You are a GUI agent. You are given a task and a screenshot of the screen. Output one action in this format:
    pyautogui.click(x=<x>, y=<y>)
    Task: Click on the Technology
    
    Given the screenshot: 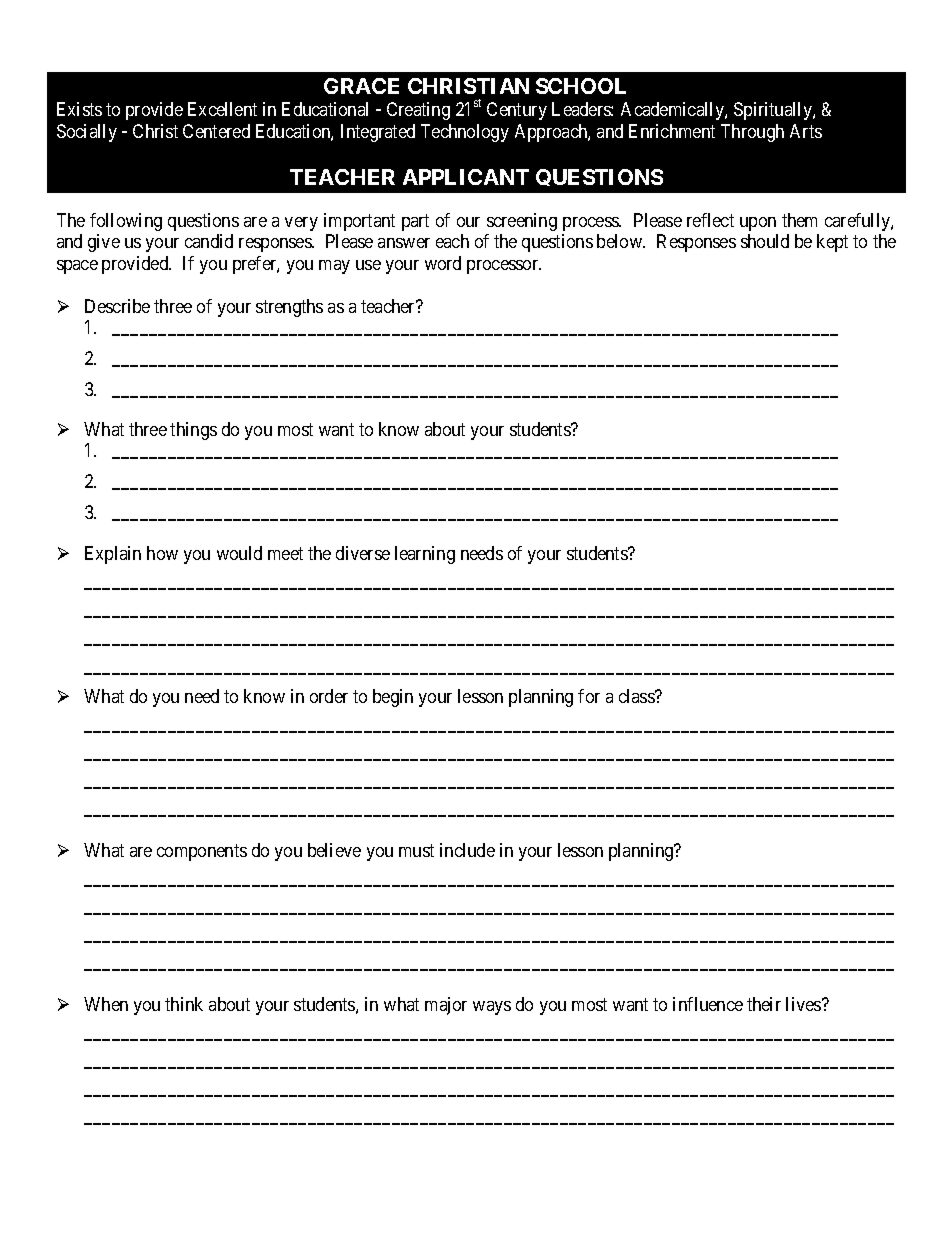 What is the action you would take?
    pyautogui.click(x=465, y=133)
